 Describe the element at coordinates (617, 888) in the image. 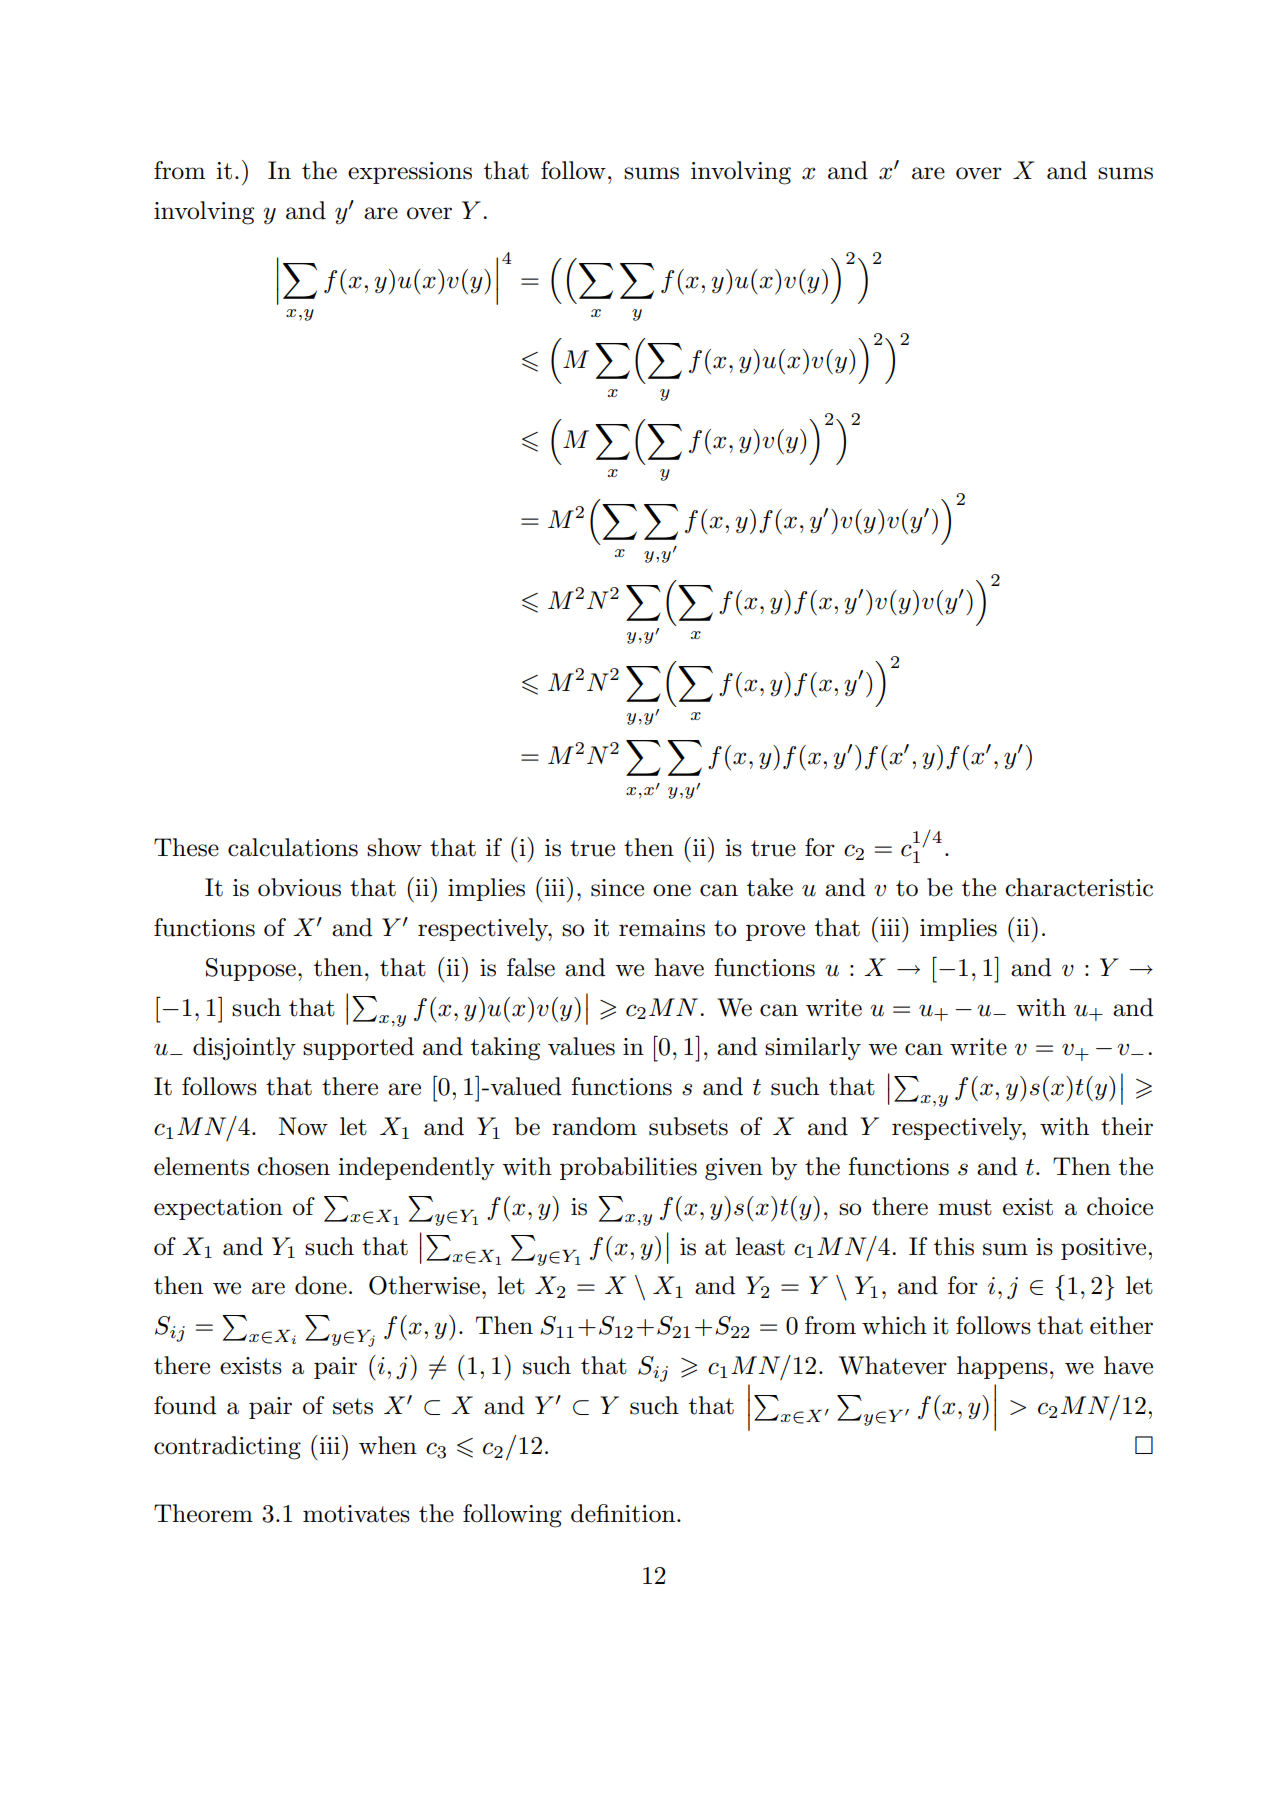

I see `since` at that location.
